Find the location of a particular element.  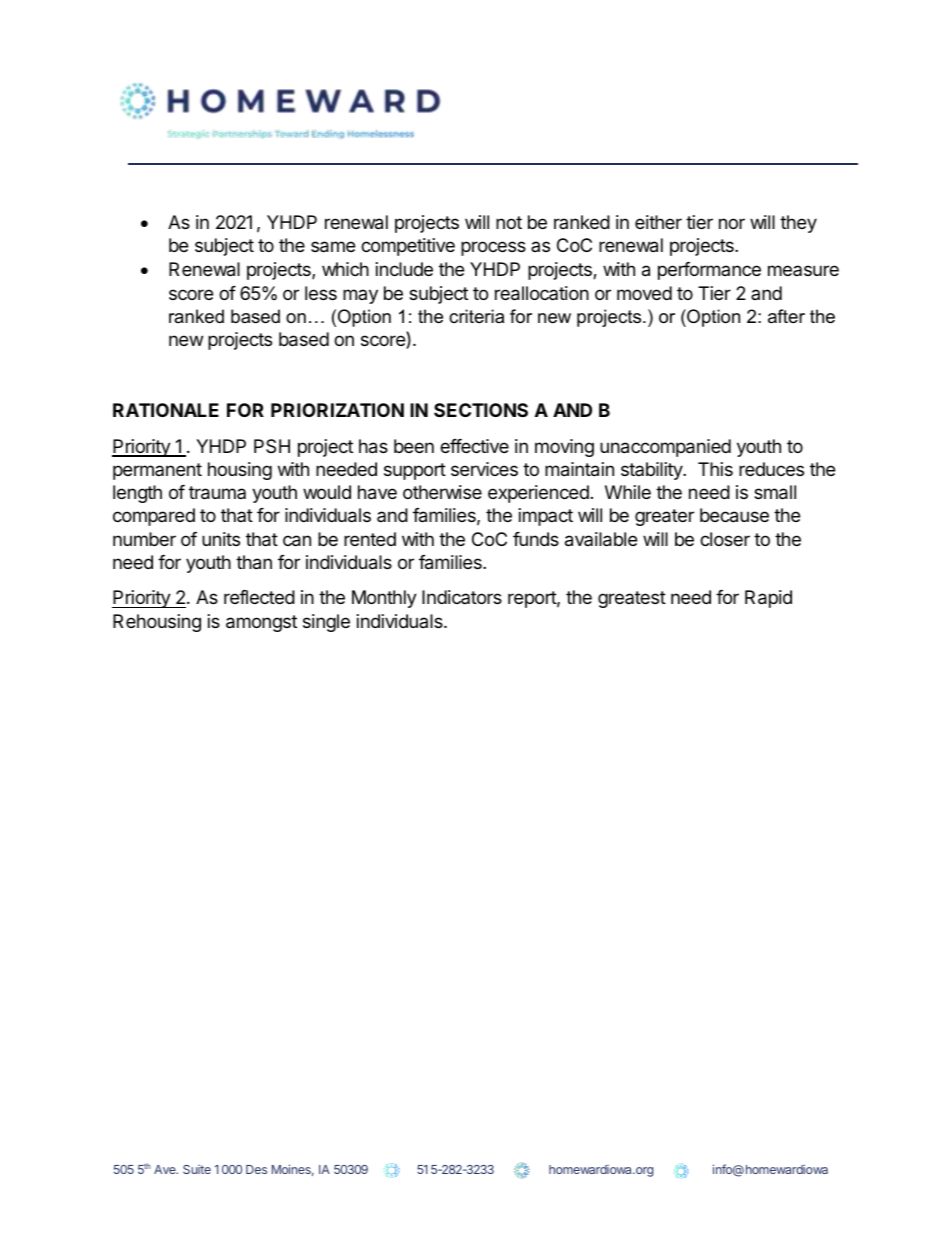

Rapid is located at coordinates (768, 599).
